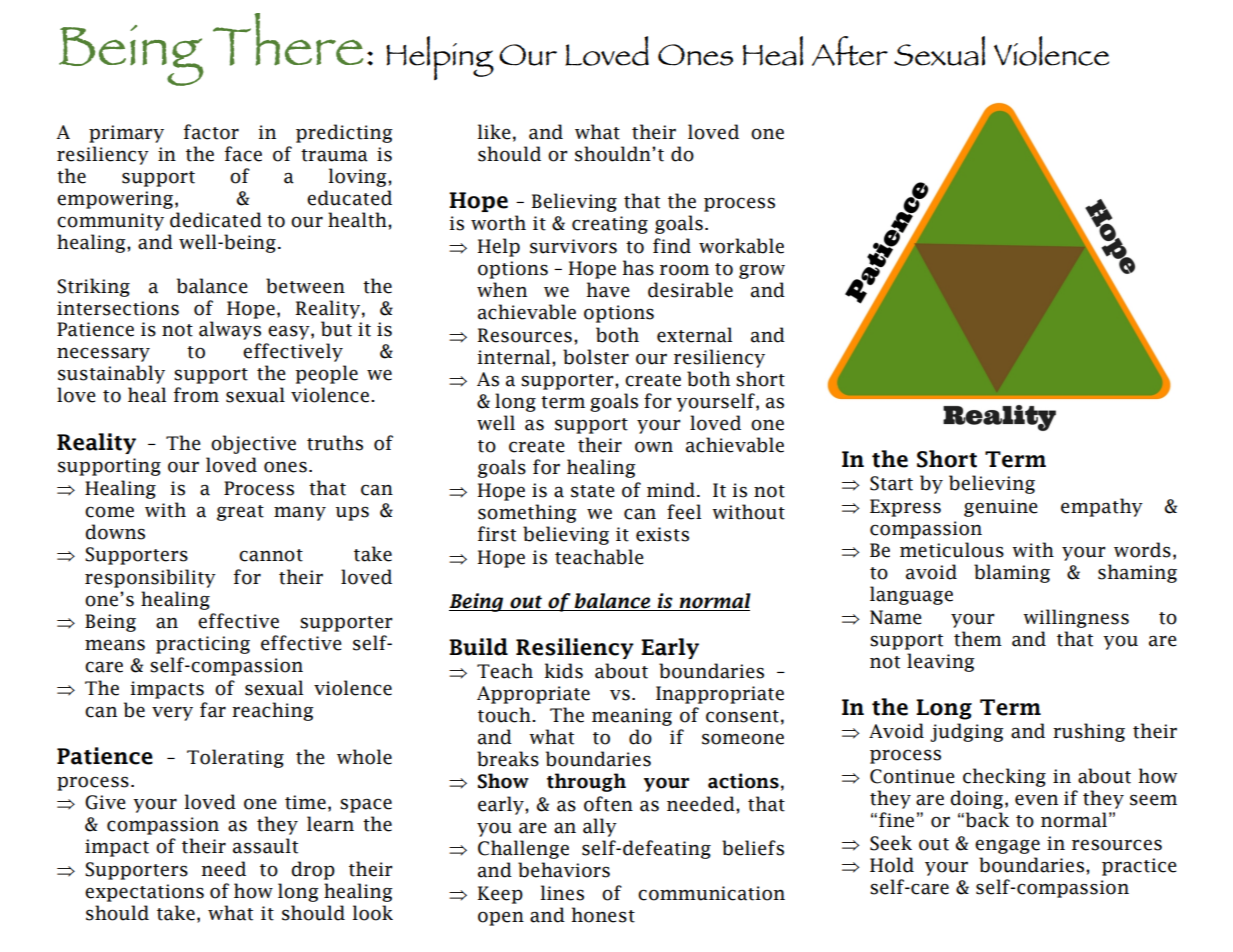 The image size is (1233, 952). I want to click on lines, so click(562, 893).
